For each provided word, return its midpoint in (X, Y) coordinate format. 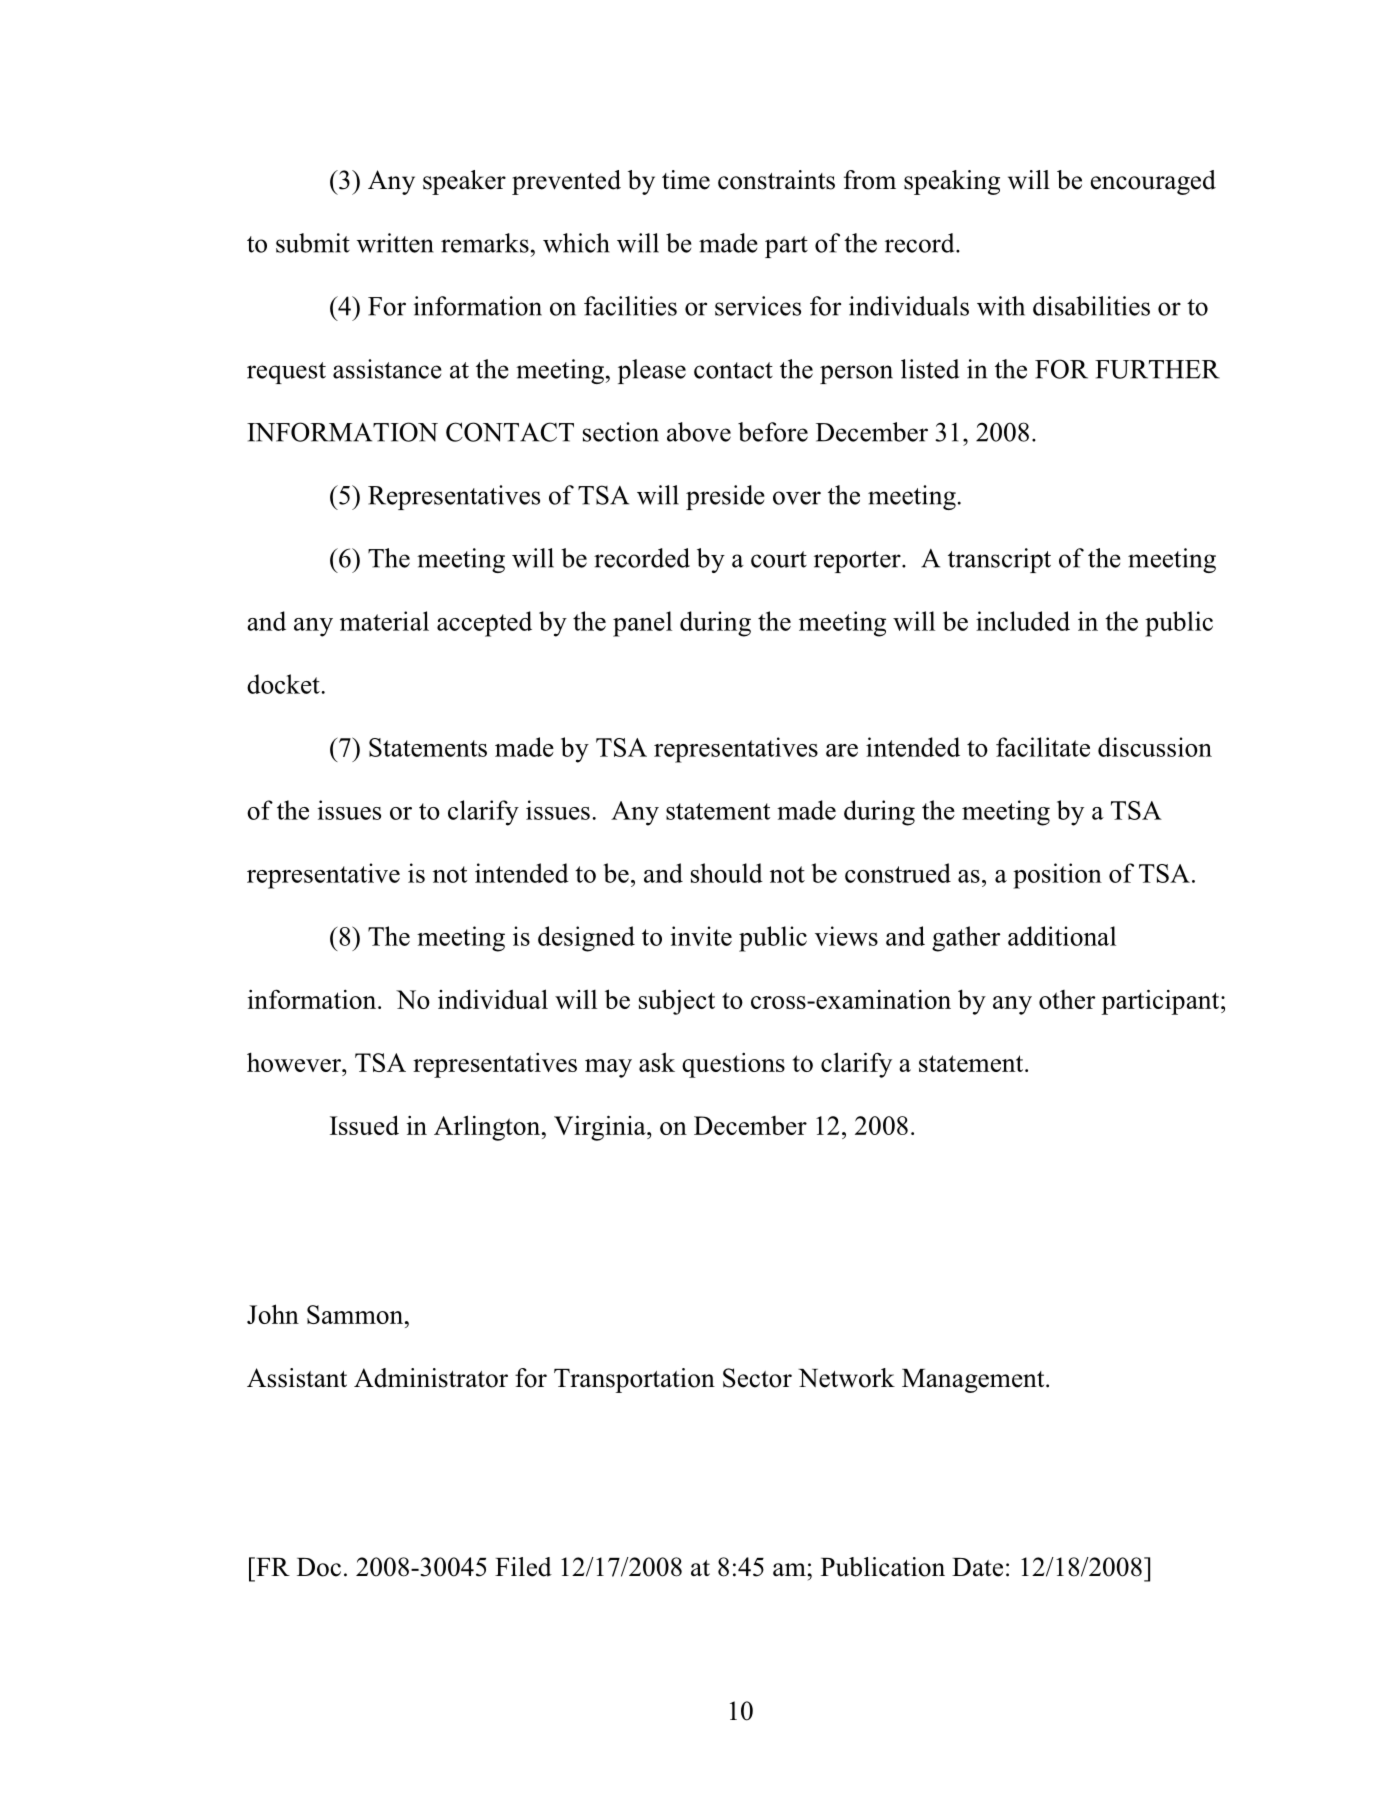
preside (725, 497)
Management (974, 1381)
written (395, 243)
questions (733, 1065)
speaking (952, 182)
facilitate (1043, 747)
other (1067, 999)
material (384, 621)
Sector (757, 1378)
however (295, 1062)
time (686, 180)
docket (283, 684)
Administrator (431, 1378)
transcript (999, 560)
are (842, 750)
